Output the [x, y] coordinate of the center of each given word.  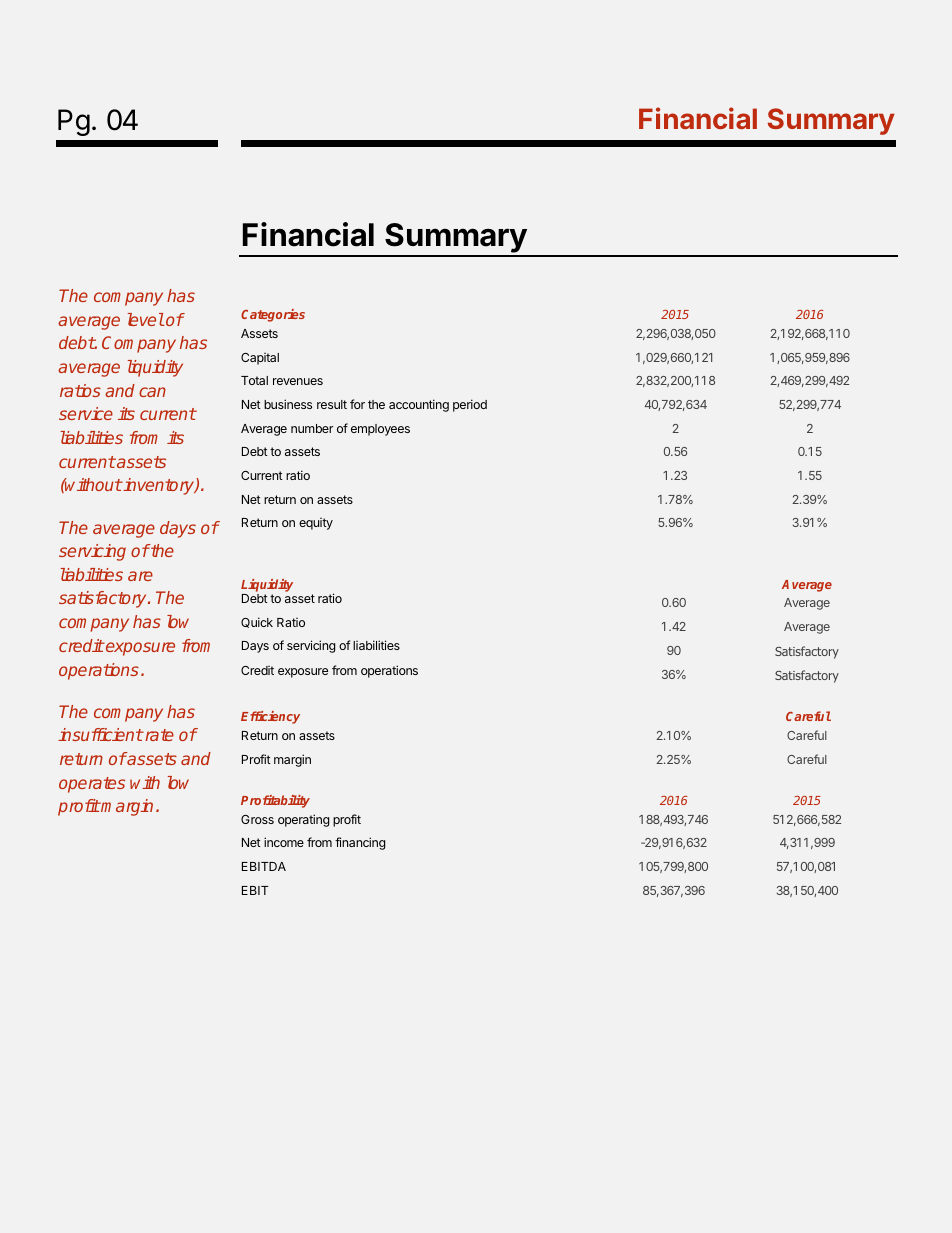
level [146, 319]
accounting [419, 405]
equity [316, 524]
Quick [257, 622]
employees [380, 430]
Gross [257, 819]
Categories [273, 315]
